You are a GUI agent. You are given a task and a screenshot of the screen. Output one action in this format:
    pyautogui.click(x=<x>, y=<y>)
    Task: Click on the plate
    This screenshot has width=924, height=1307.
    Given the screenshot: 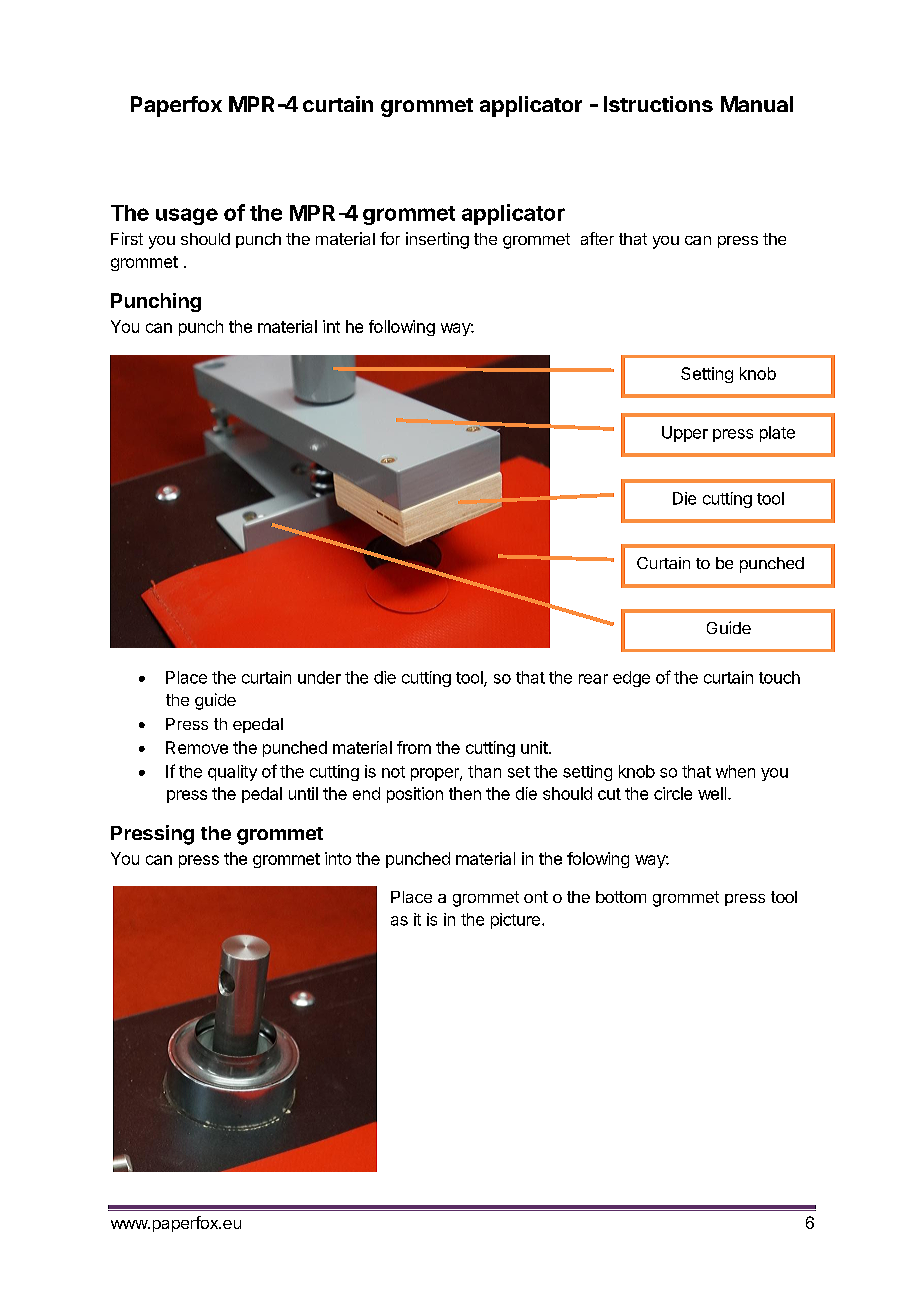 What is the action you would take?
    pyautogui.click(x=777, y=434)
